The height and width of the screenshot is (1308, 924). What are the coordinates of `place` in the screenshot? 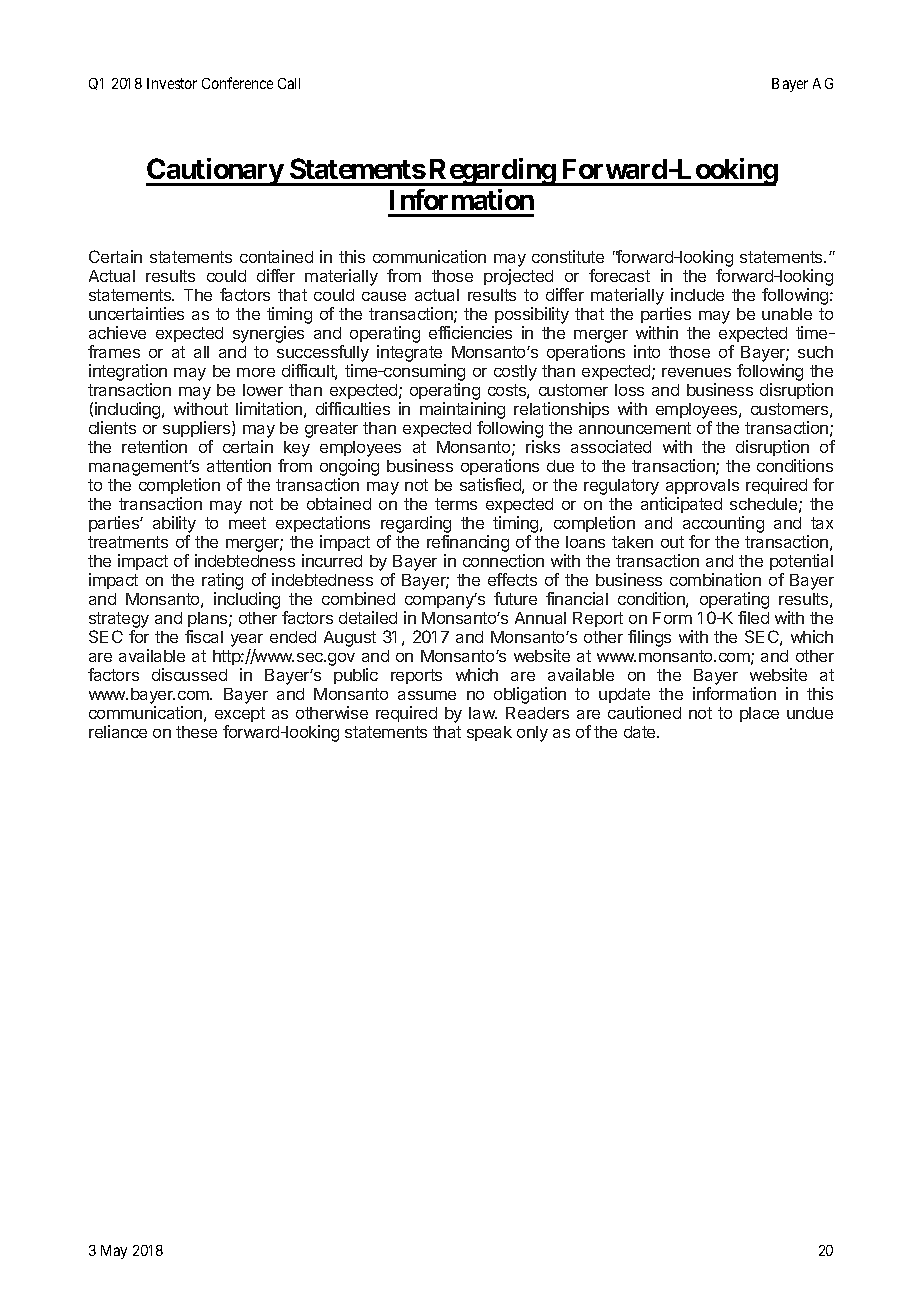 It's located at (759, 714).
